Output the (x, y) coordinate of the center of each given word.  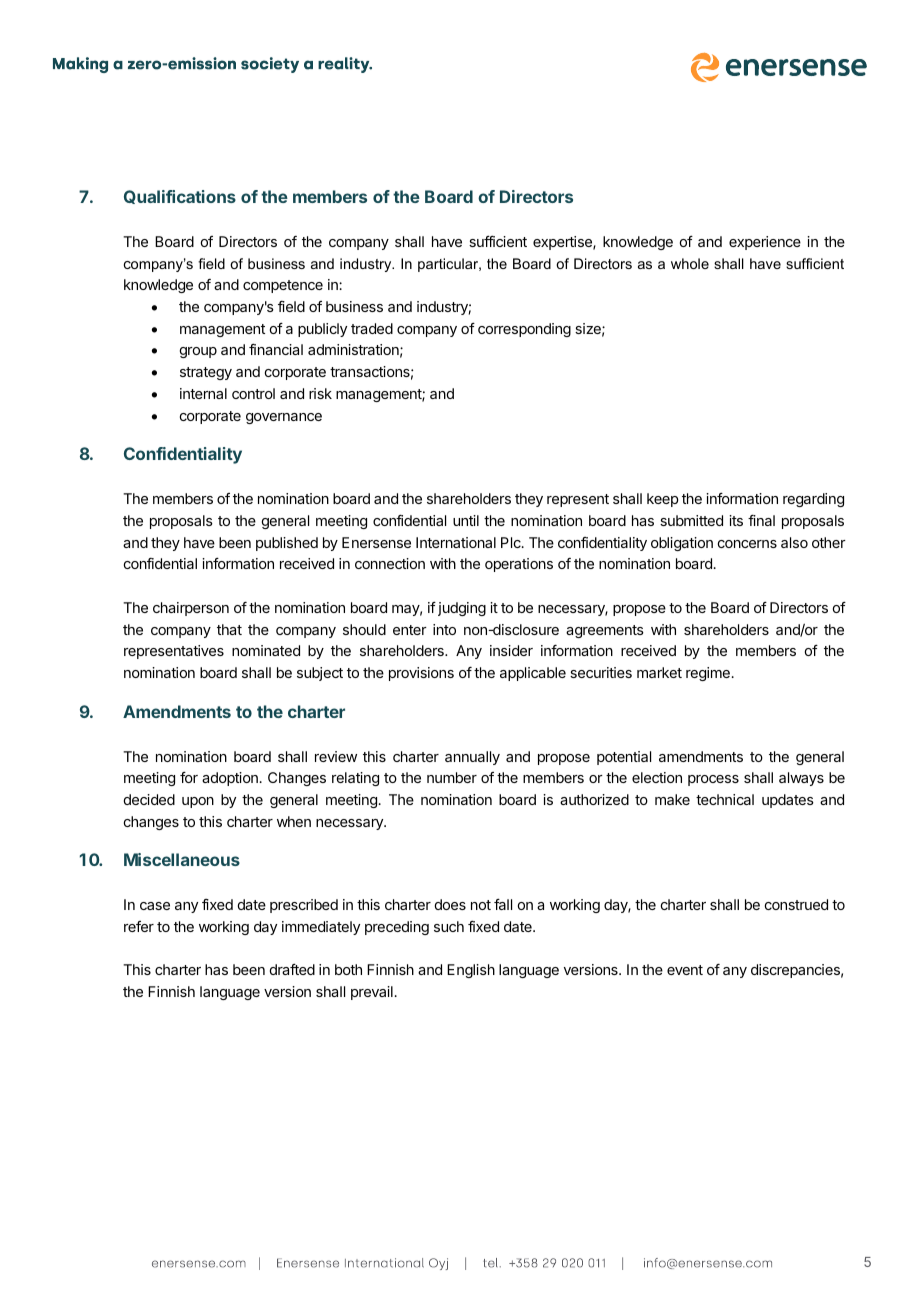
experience (765, 243)
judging (462, 609)
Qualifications (180, 197)
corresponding (524, 330)
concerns (747, 544)
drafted (292, 969)
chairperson (191, 609)
